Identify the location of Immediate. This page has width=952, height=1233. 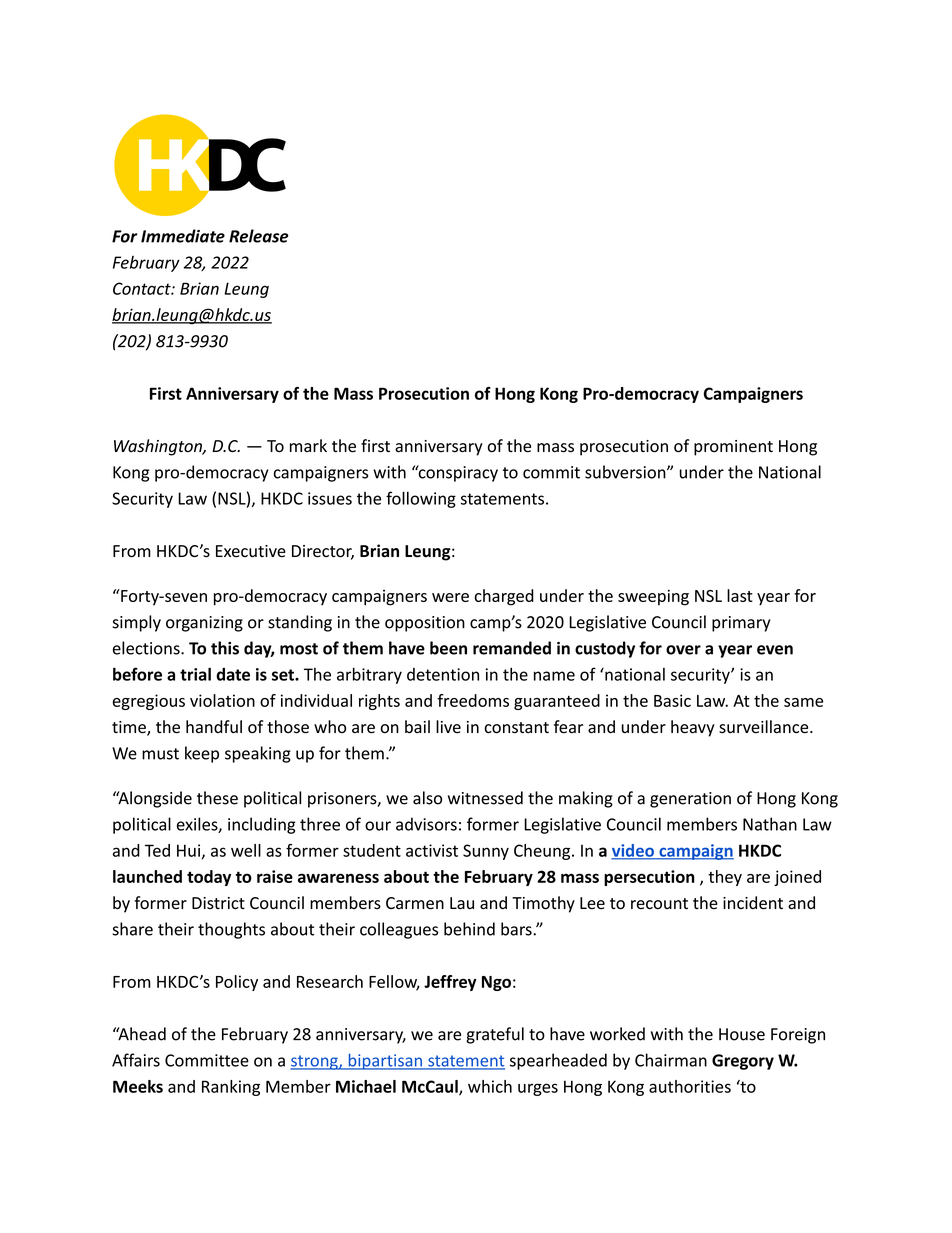
(183, 236).
